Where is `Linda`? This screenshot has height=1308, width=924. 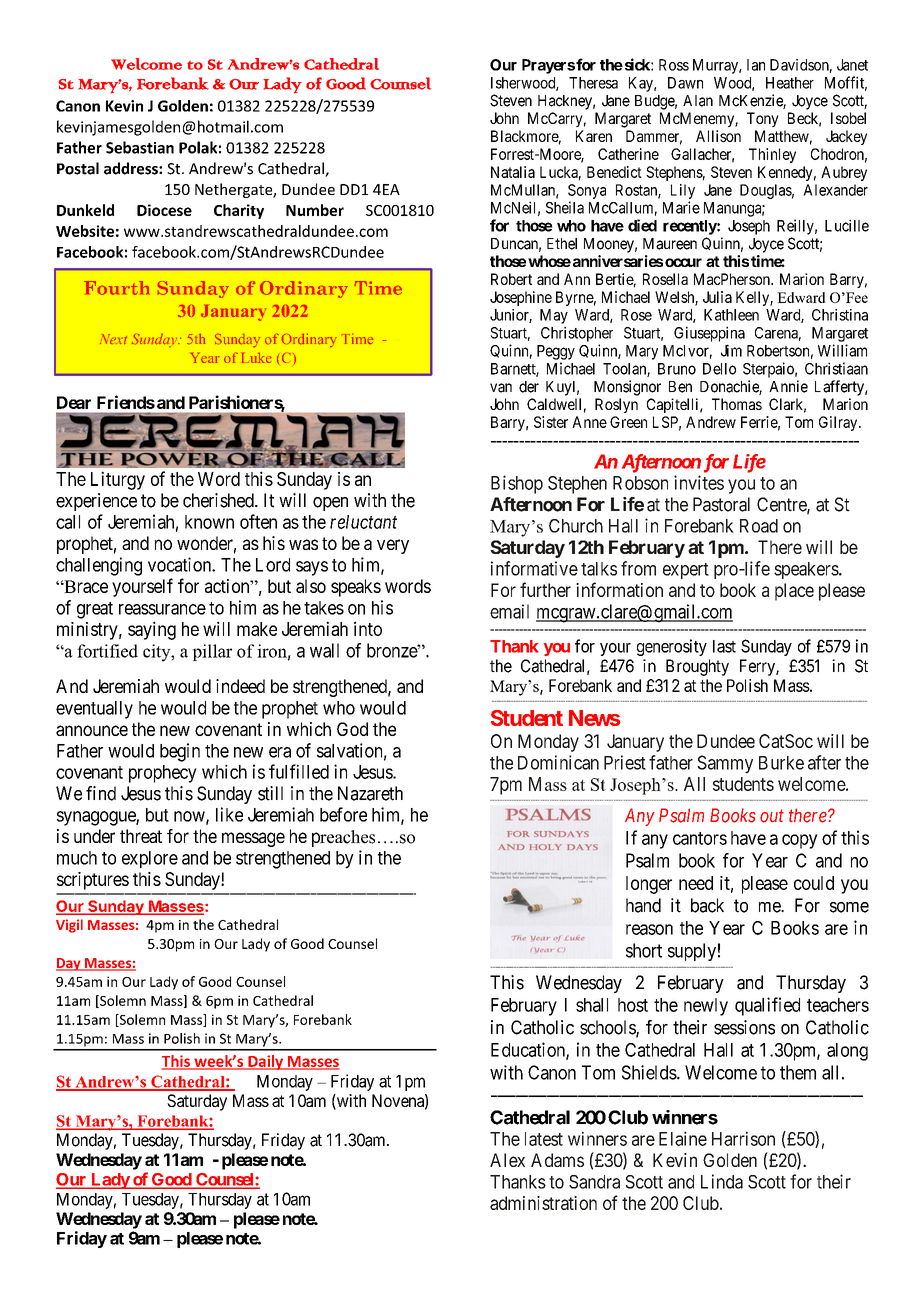
Linda is located at coordinates (722, 1181).
